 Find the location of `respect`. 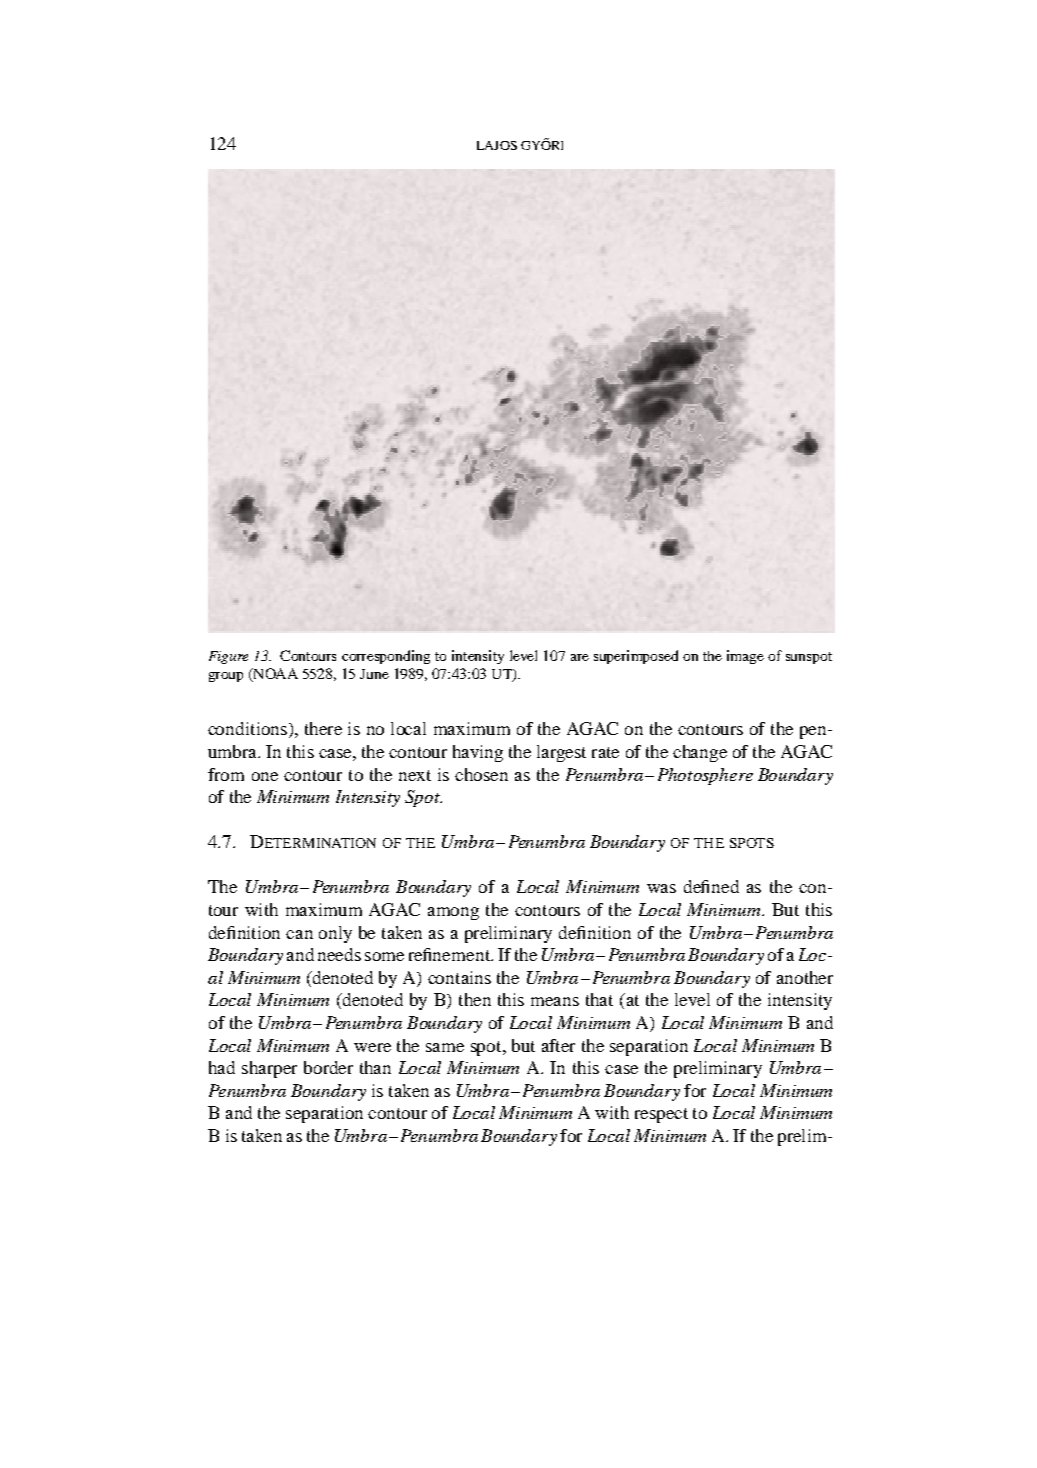

respect is located at coordinates (661, 1115).
